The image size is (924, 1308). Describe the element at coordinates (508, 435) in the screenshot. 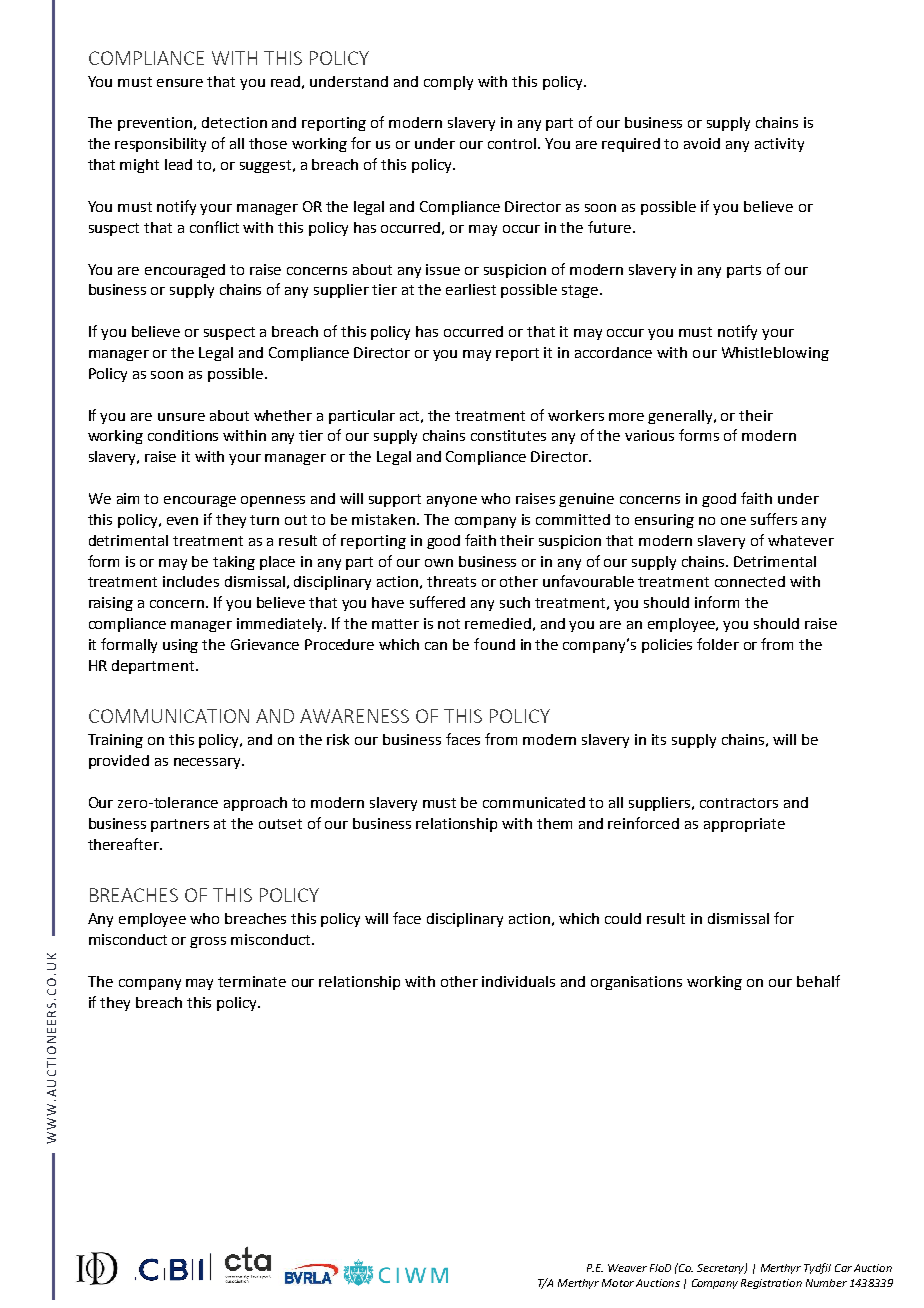

I see `constitutes` at that location.
